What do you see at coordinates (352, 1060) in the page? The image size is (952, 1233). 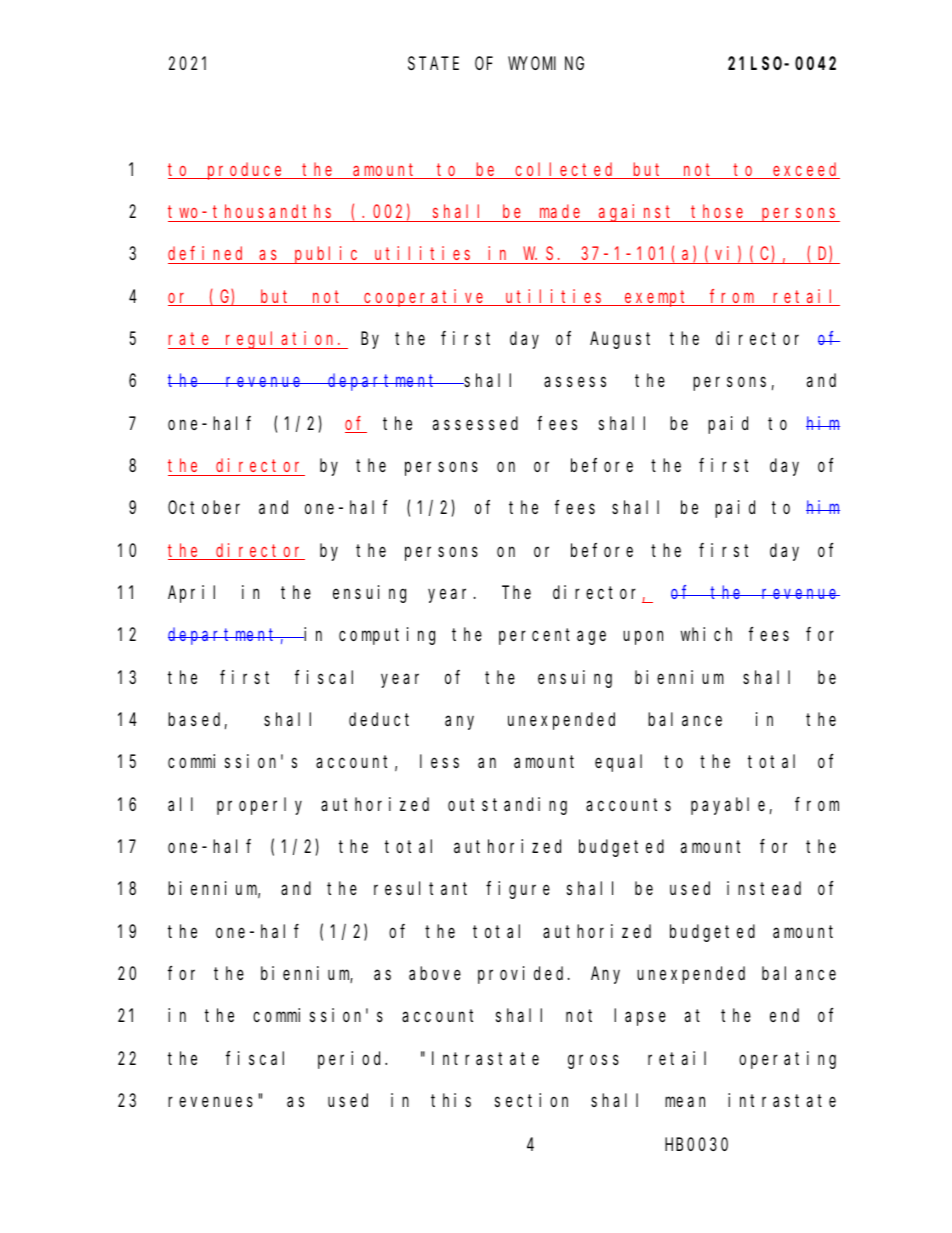 I see `period` at bounding box center [352, 1060].
